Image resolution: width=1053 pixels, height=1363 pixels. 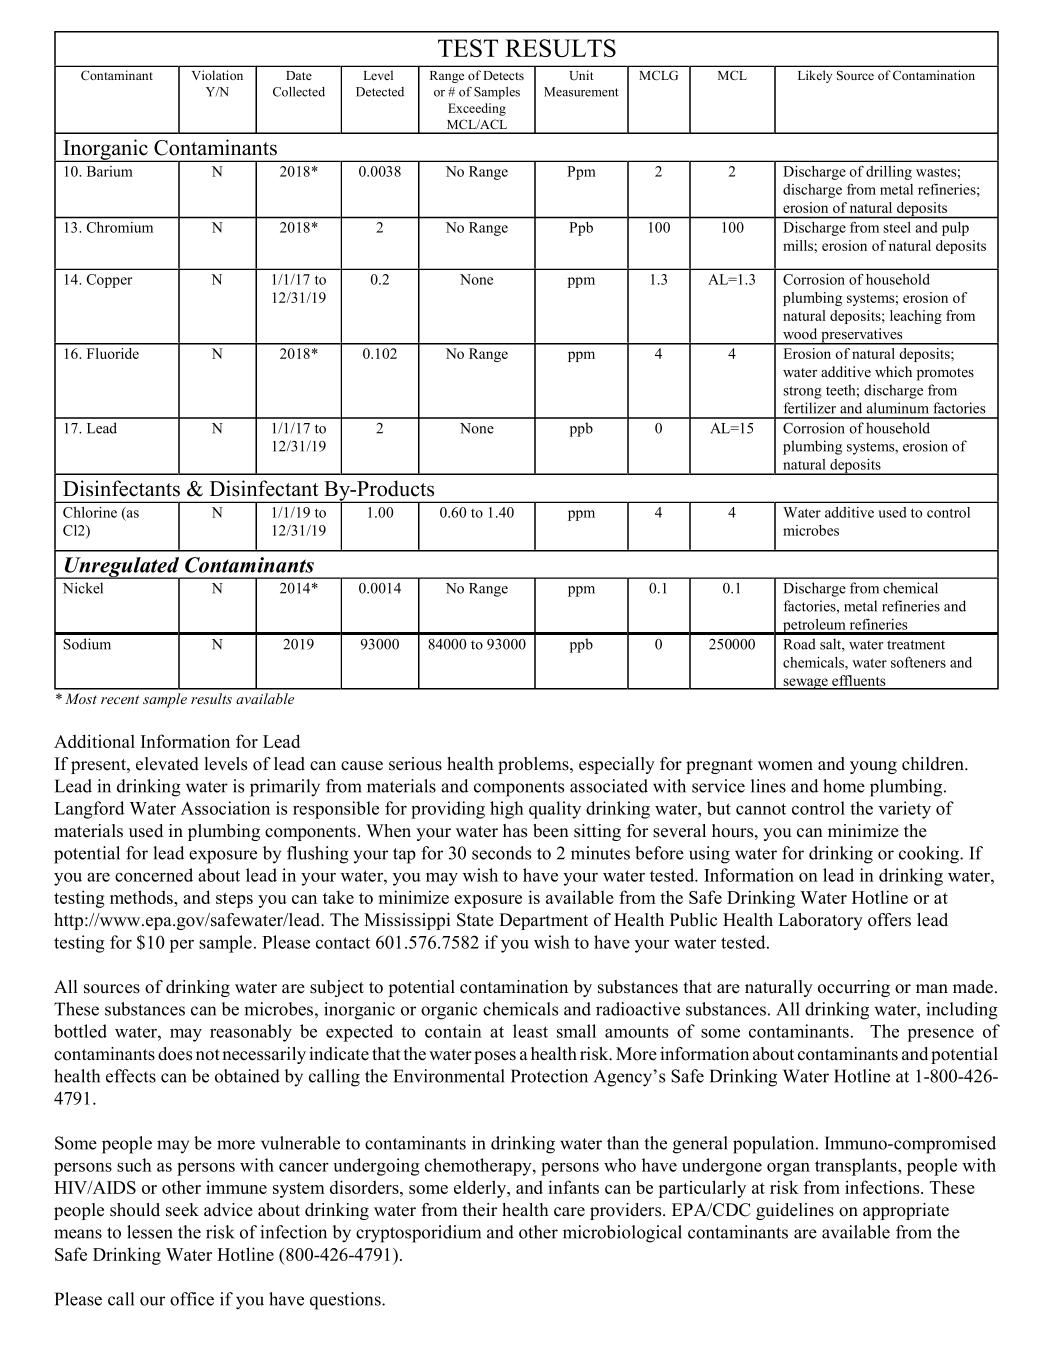 I want to click on strong, so click(x=802, y=392).
